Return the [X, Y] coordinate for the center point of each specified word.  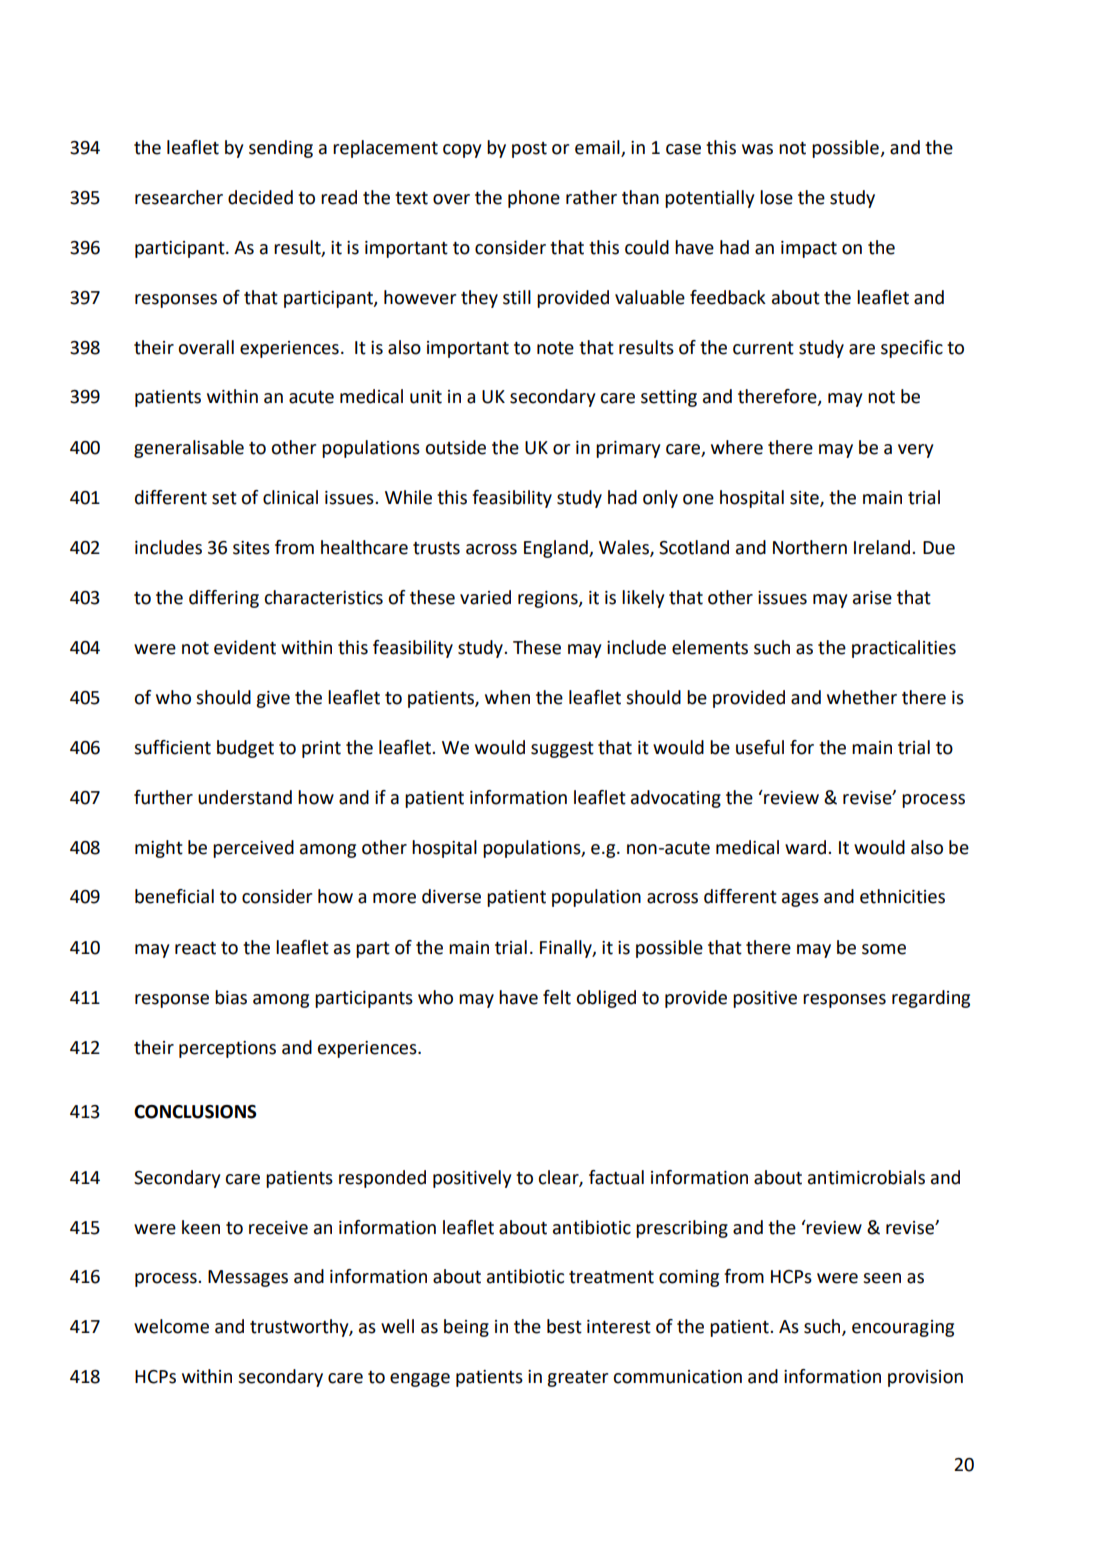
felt [557, 997]
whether [862, 697]
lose [776, 197]
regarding [931, 999]
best [564, 1326]
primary [628, 449]
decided [260, 197]
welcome [171, 1326]
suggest [562, 750]
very [915, 451]
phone [534, 199]
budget [245, 749]
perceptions [227, 1049]
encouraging [903, 1328]
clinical [290, 497]
